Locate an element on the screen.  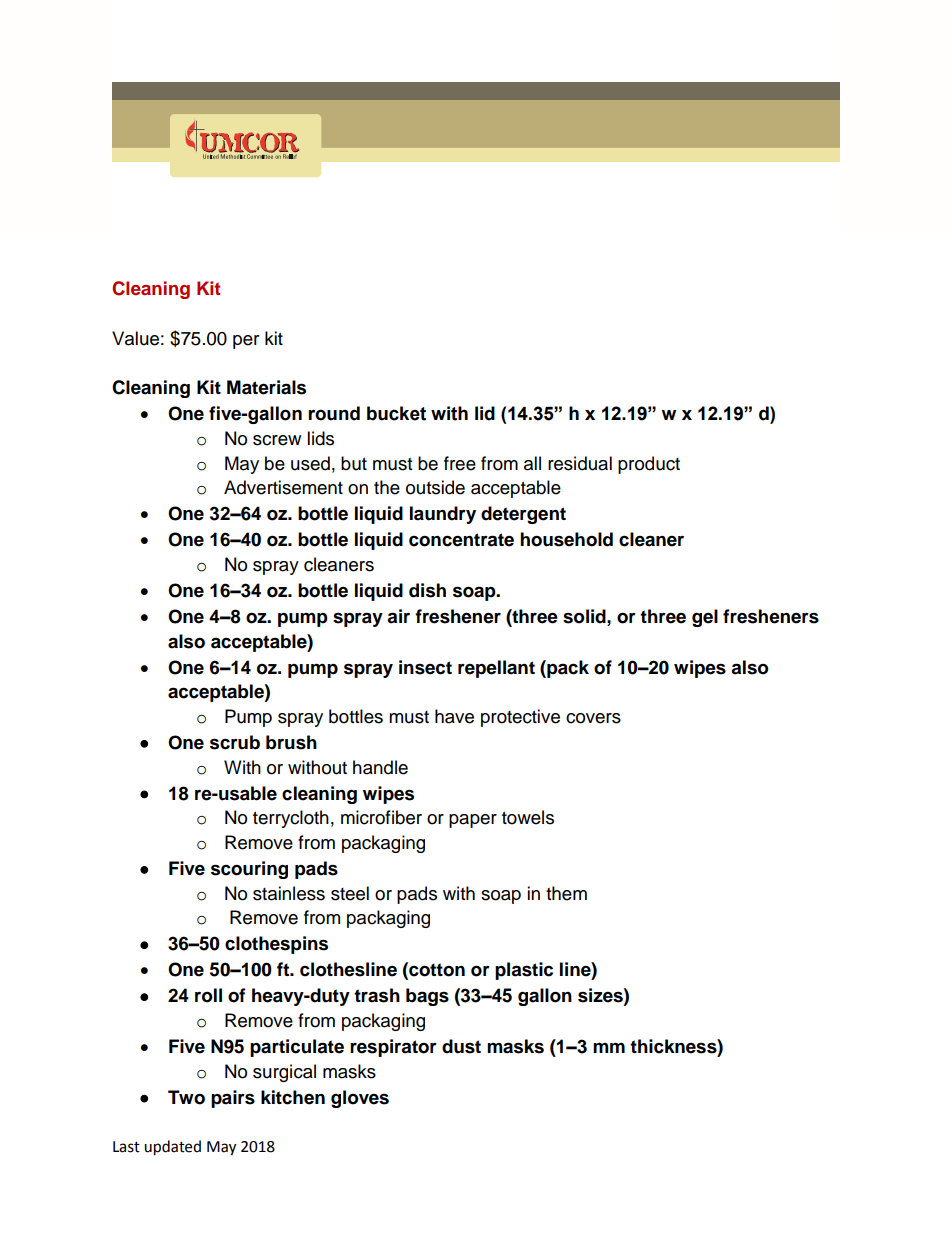
them is located at coordinates (566, 893).
